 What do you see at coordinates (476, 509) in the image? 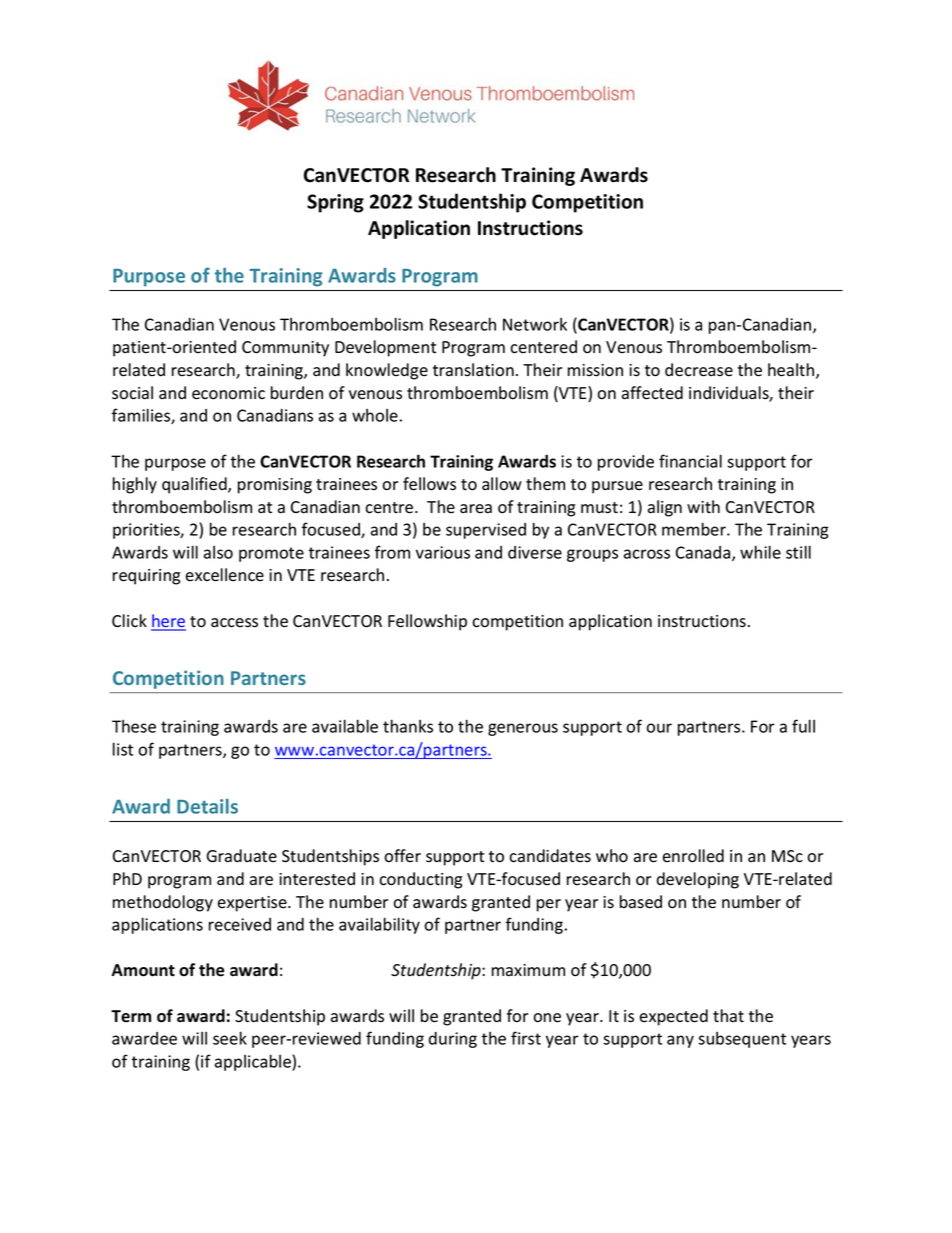
I see `area` at bounding box center [476, 509].
